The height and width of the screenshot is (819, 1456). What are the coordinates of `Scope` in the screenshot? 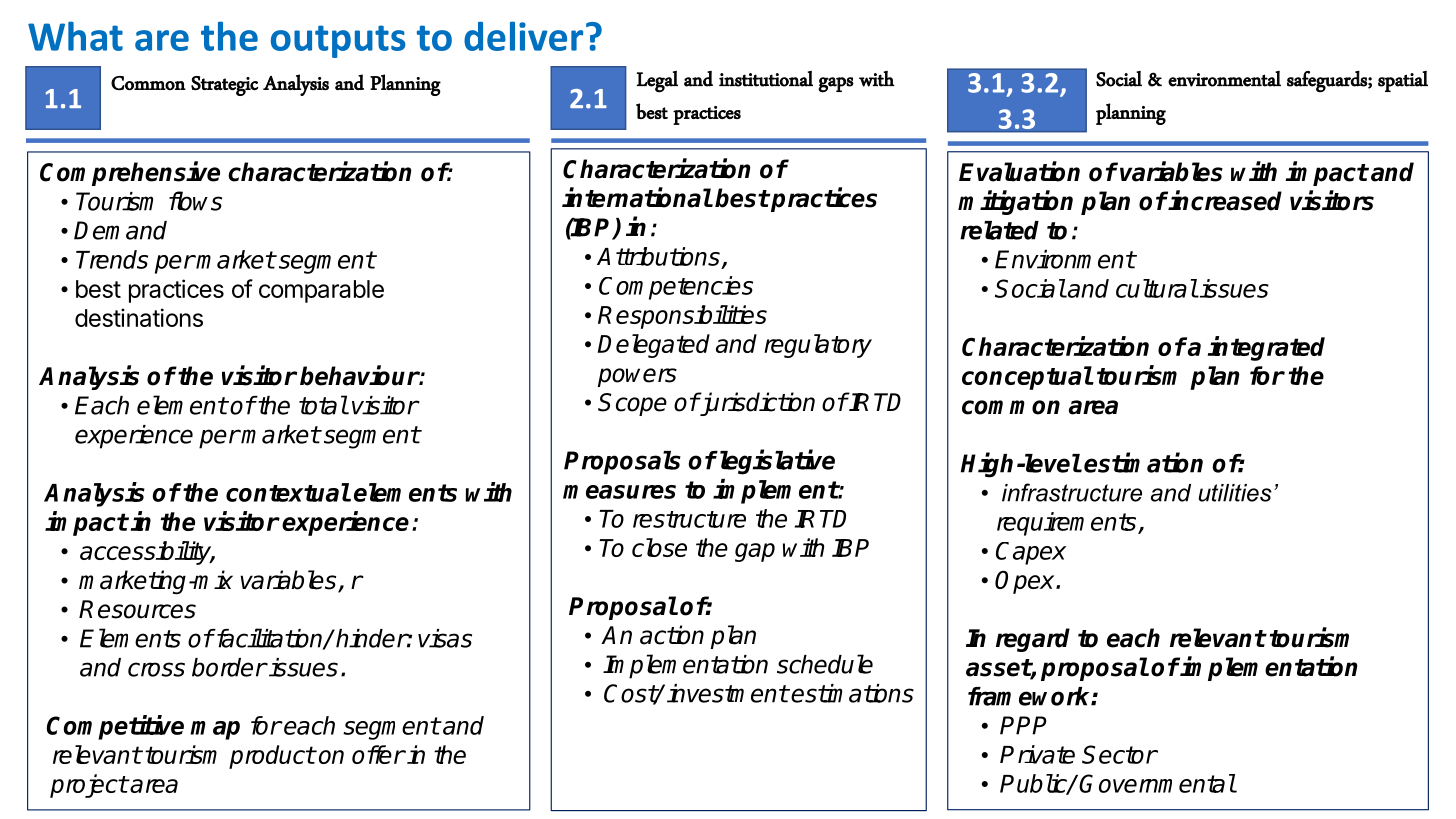 It's located at (632, 404).
